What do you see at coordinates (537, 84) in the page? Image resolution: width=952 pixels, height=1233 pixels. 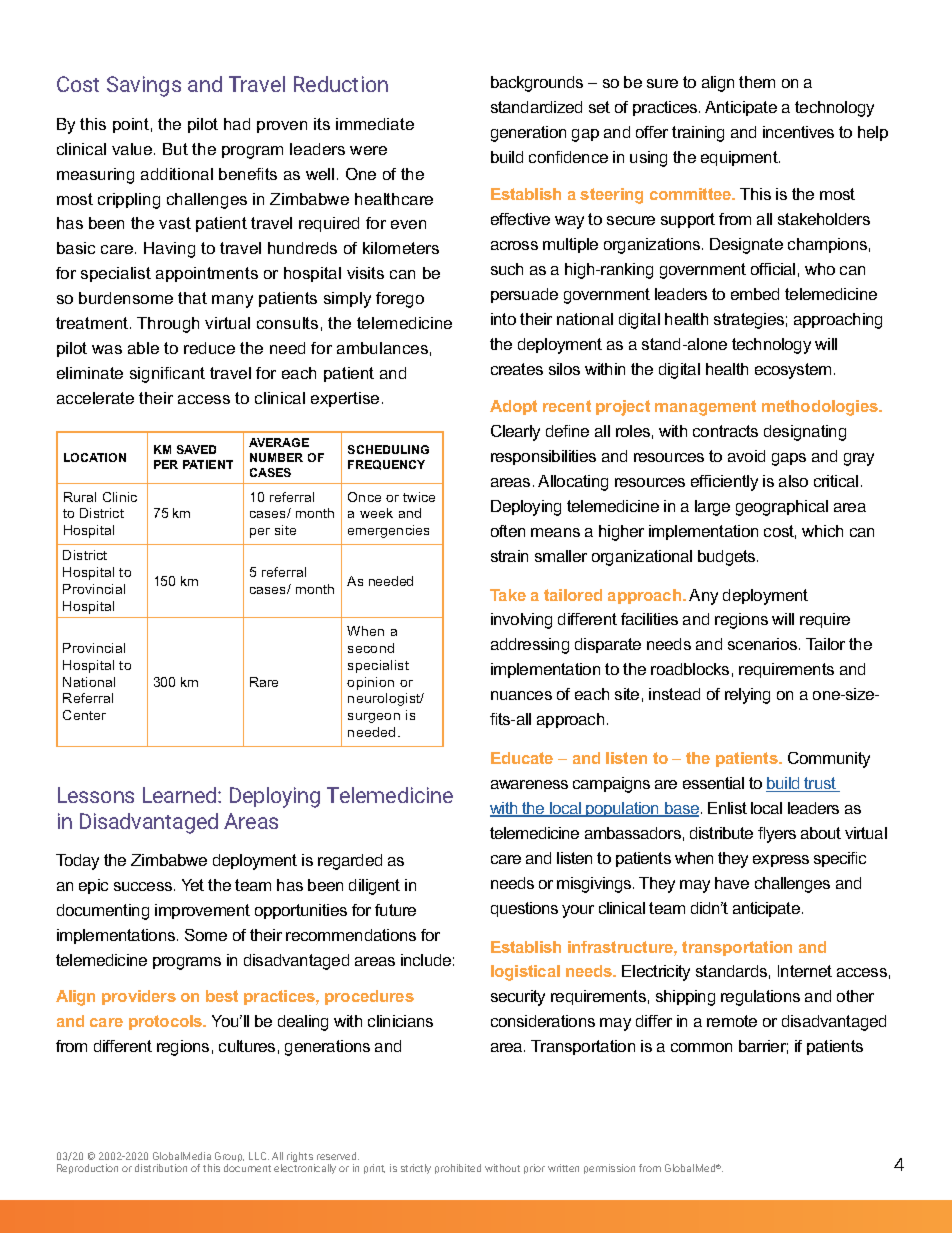 I see `backgrounds` at bounding box center [537, 84].
